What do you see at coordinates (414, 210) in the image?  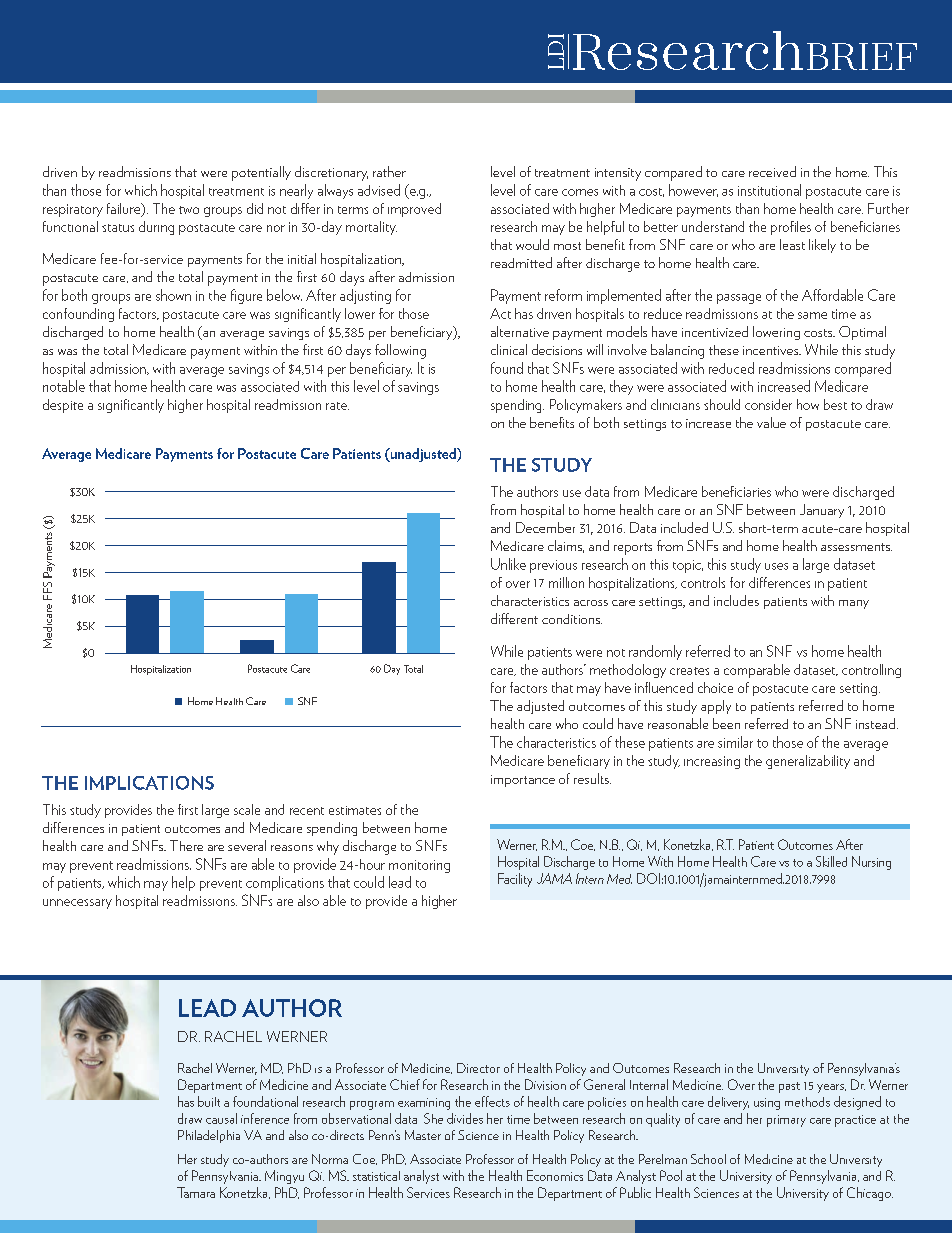 I see `improved` at bounding box center [414, 210].
